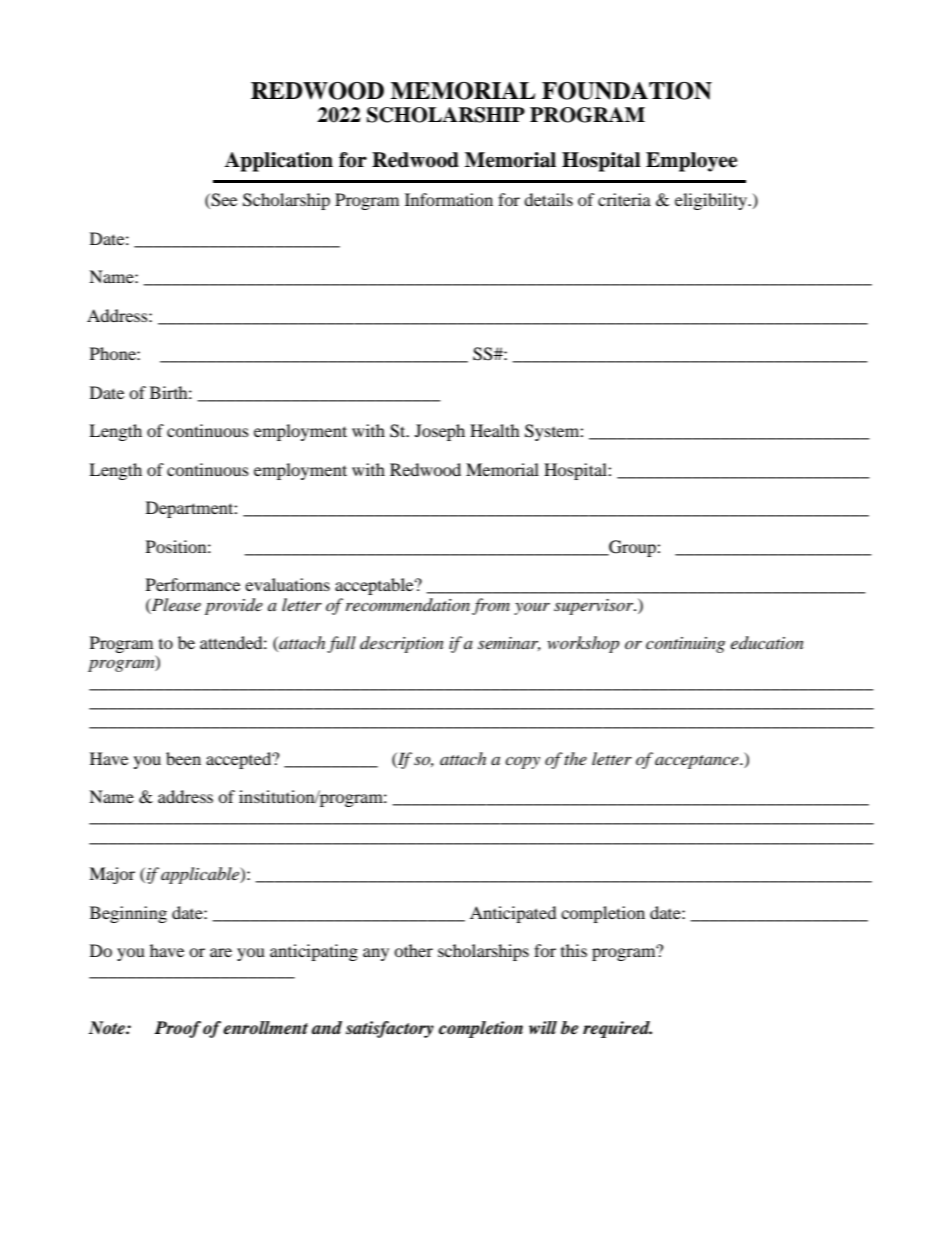 The image size is (952, 1233). Describe the element at coordinates (449, 199) in the screenshot. I see `Information` at that location.
